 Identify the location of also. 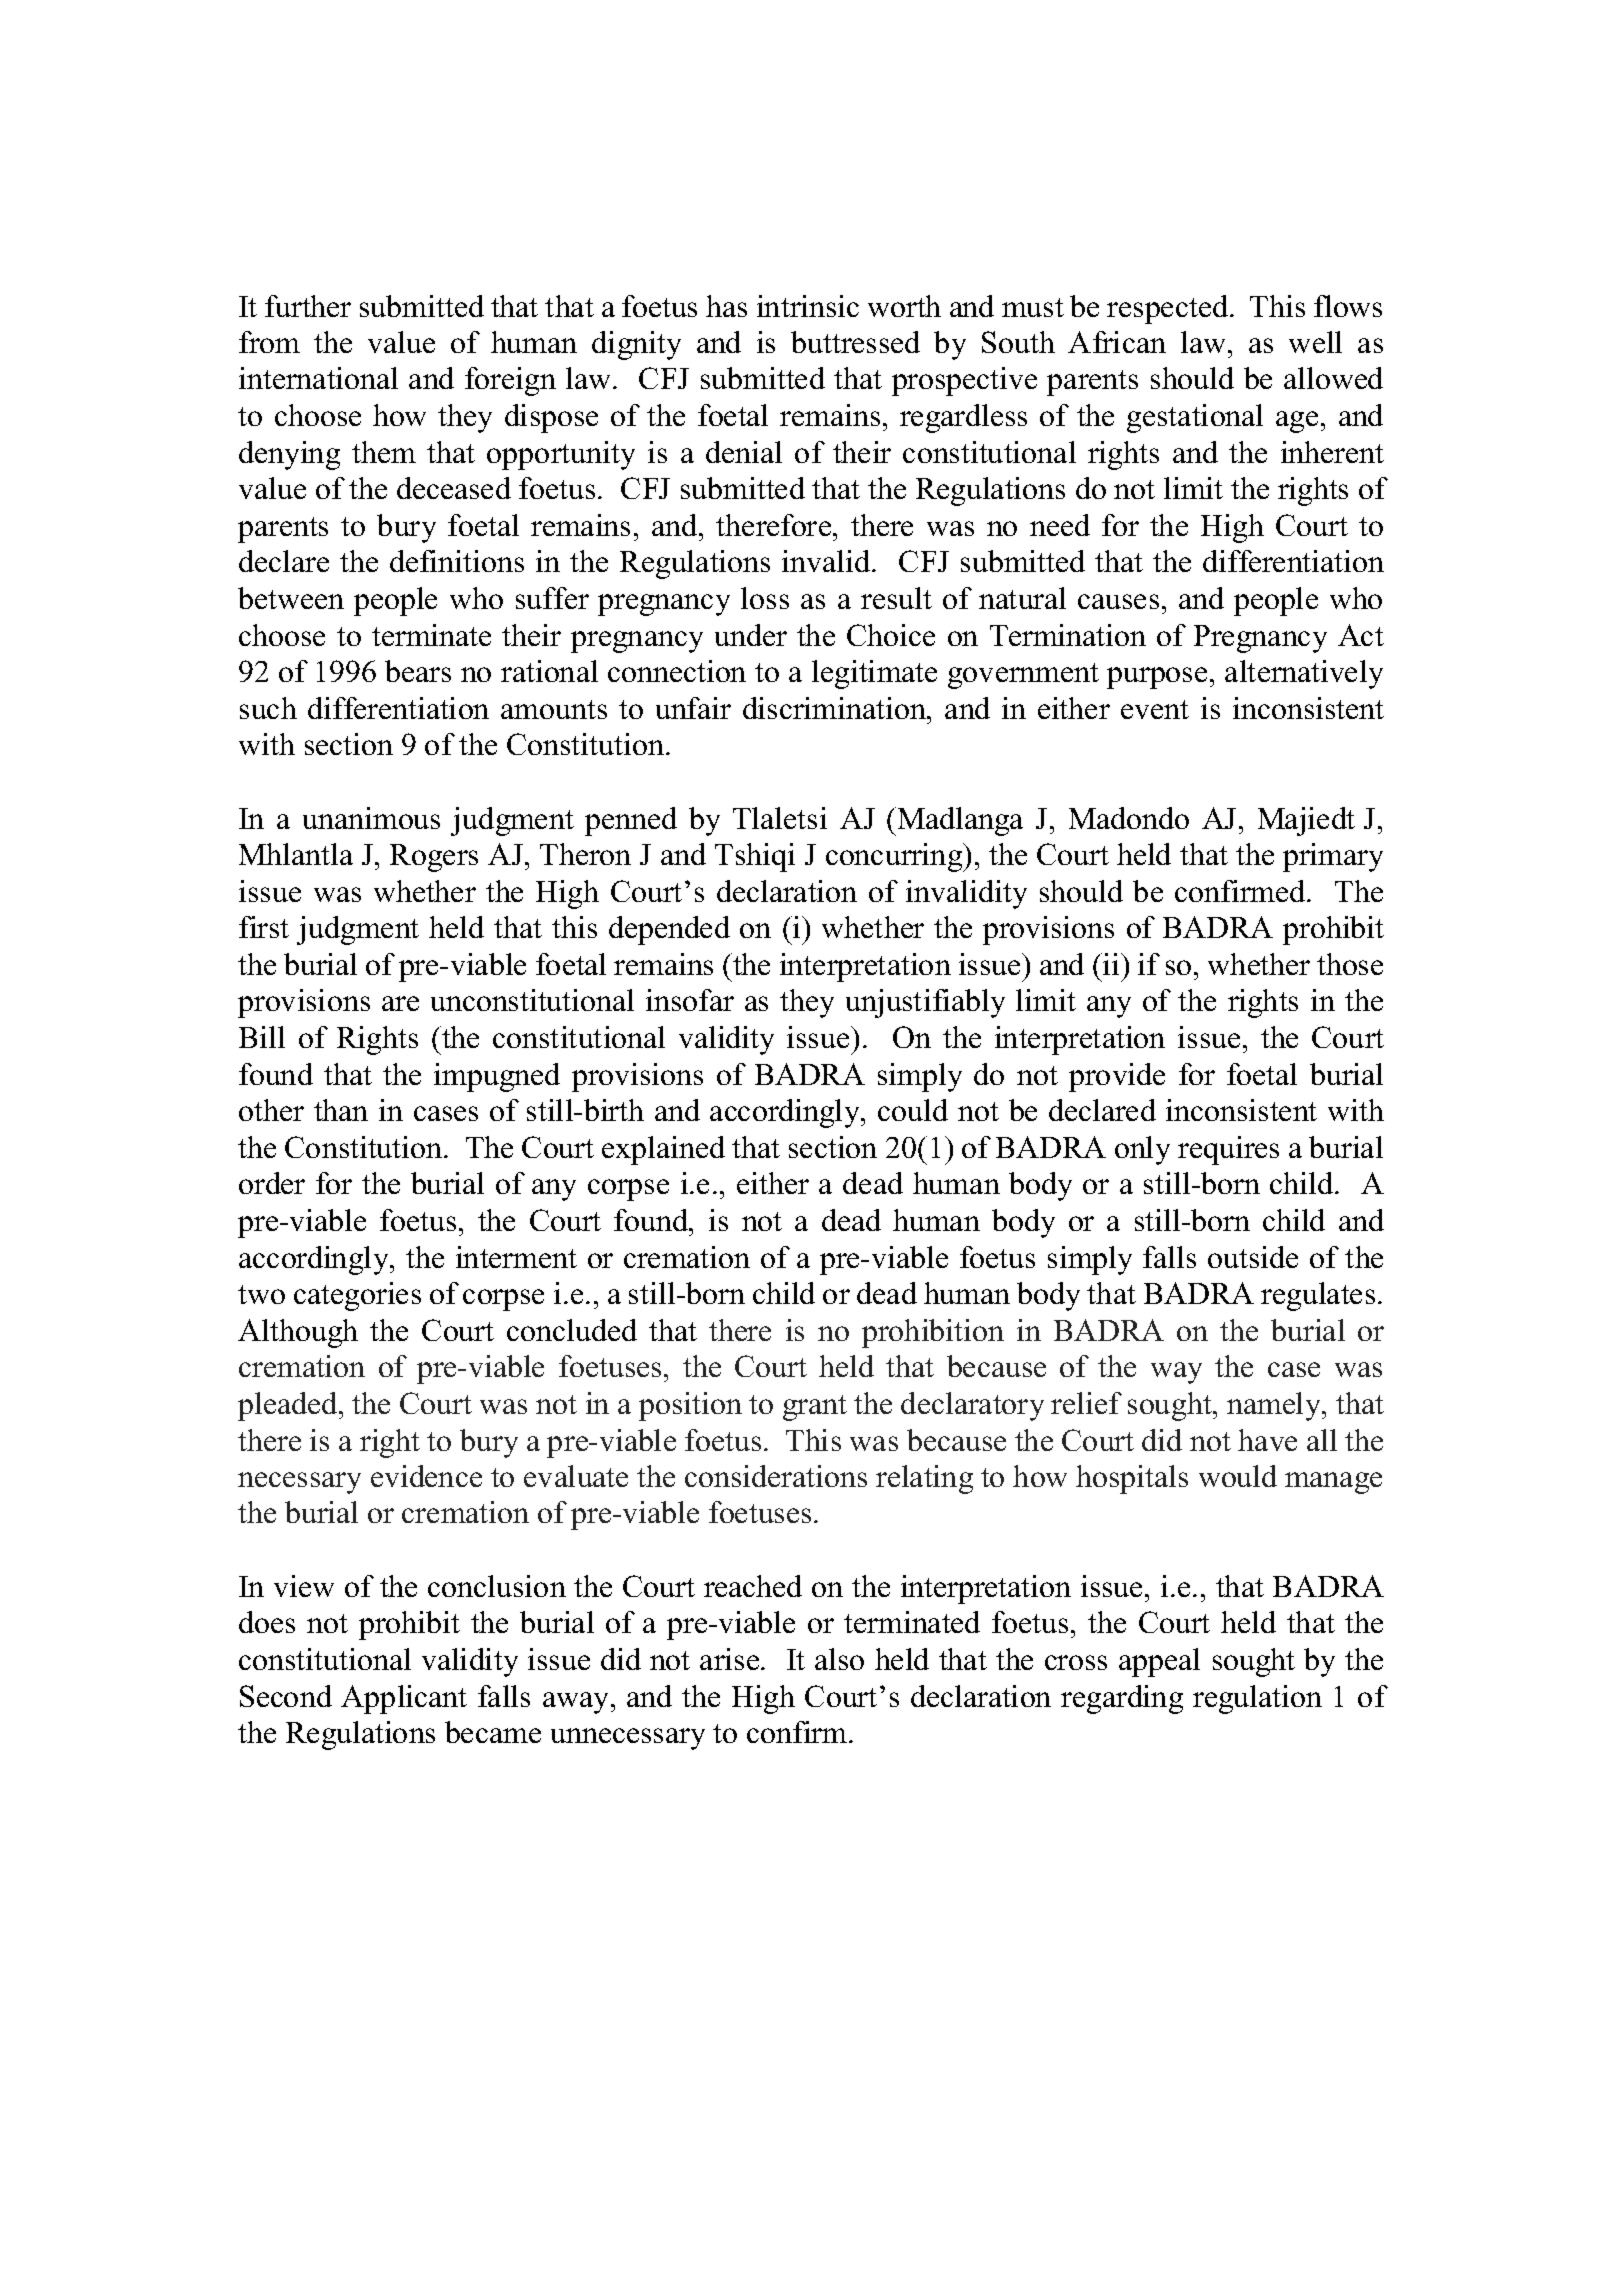
(839, 1659).
